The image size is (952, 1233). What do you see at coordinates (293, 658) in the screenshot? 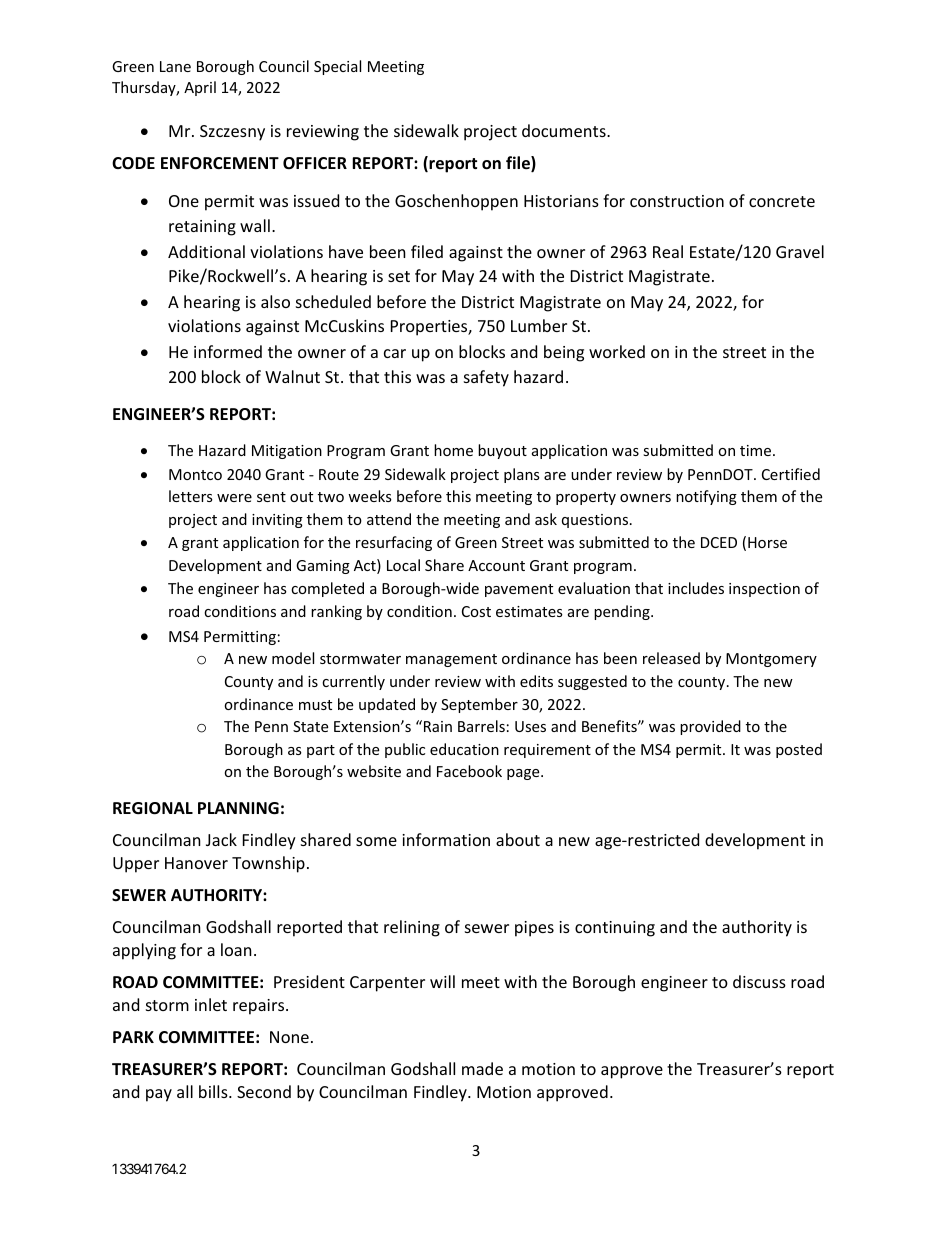
I see `model` at bounding box center [293, 658].
